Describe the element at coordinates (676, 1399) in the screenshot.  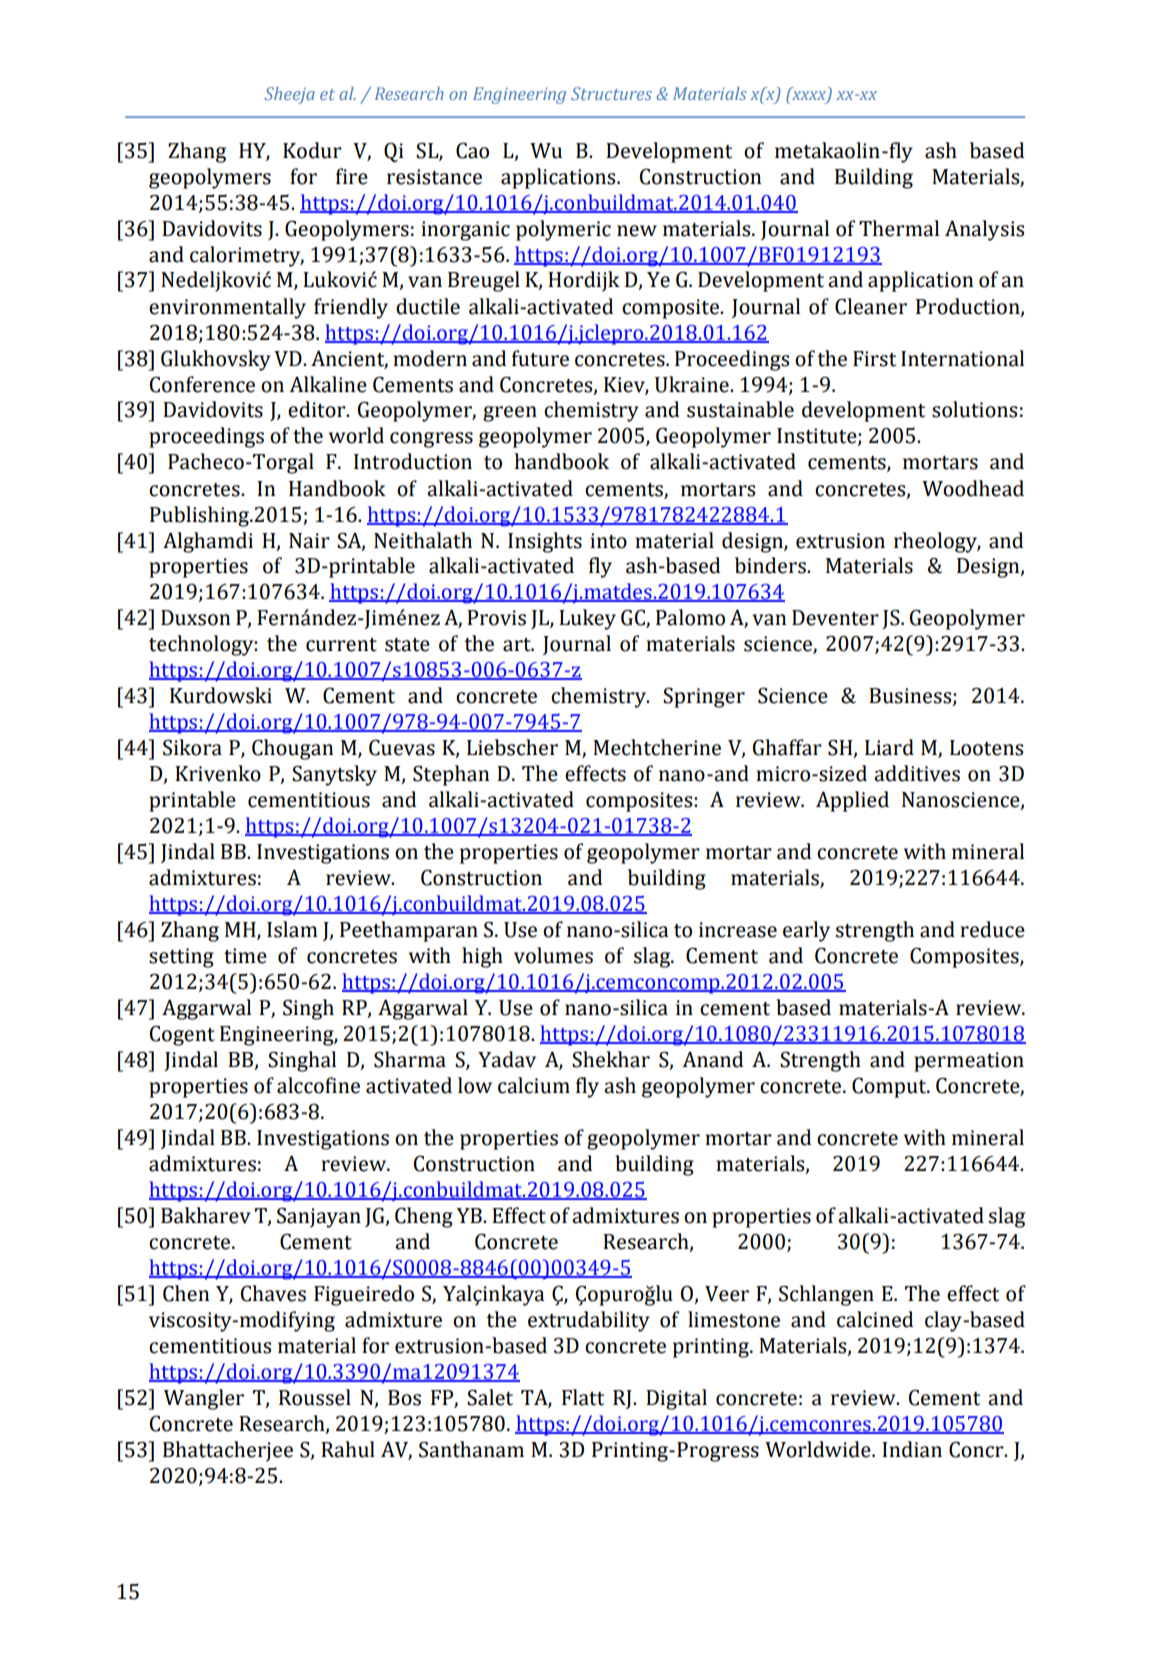
I see `Digital` at that location.
